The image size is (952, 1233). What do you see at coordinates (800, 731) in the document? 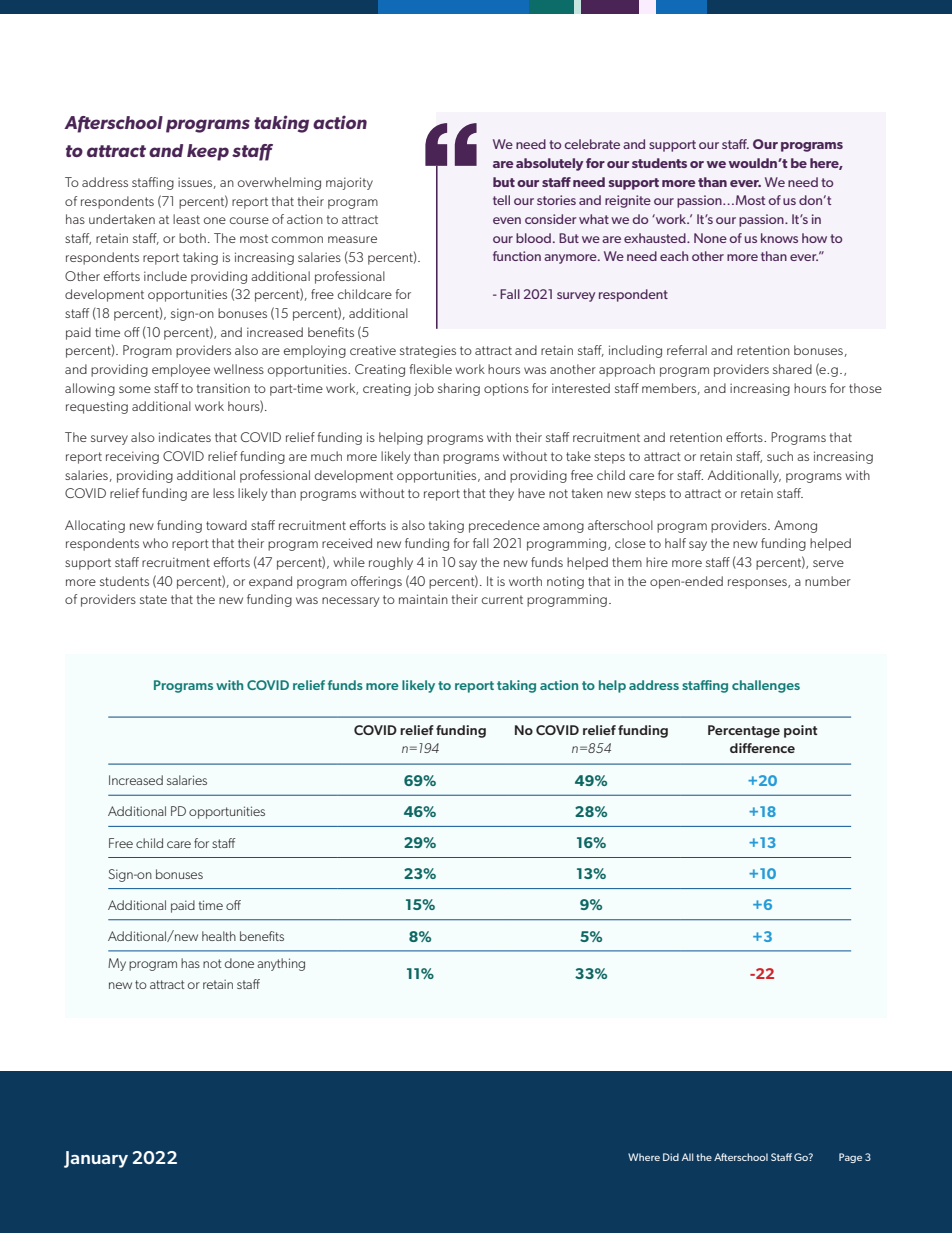
I see `point` at bounding box center [800, 731].
